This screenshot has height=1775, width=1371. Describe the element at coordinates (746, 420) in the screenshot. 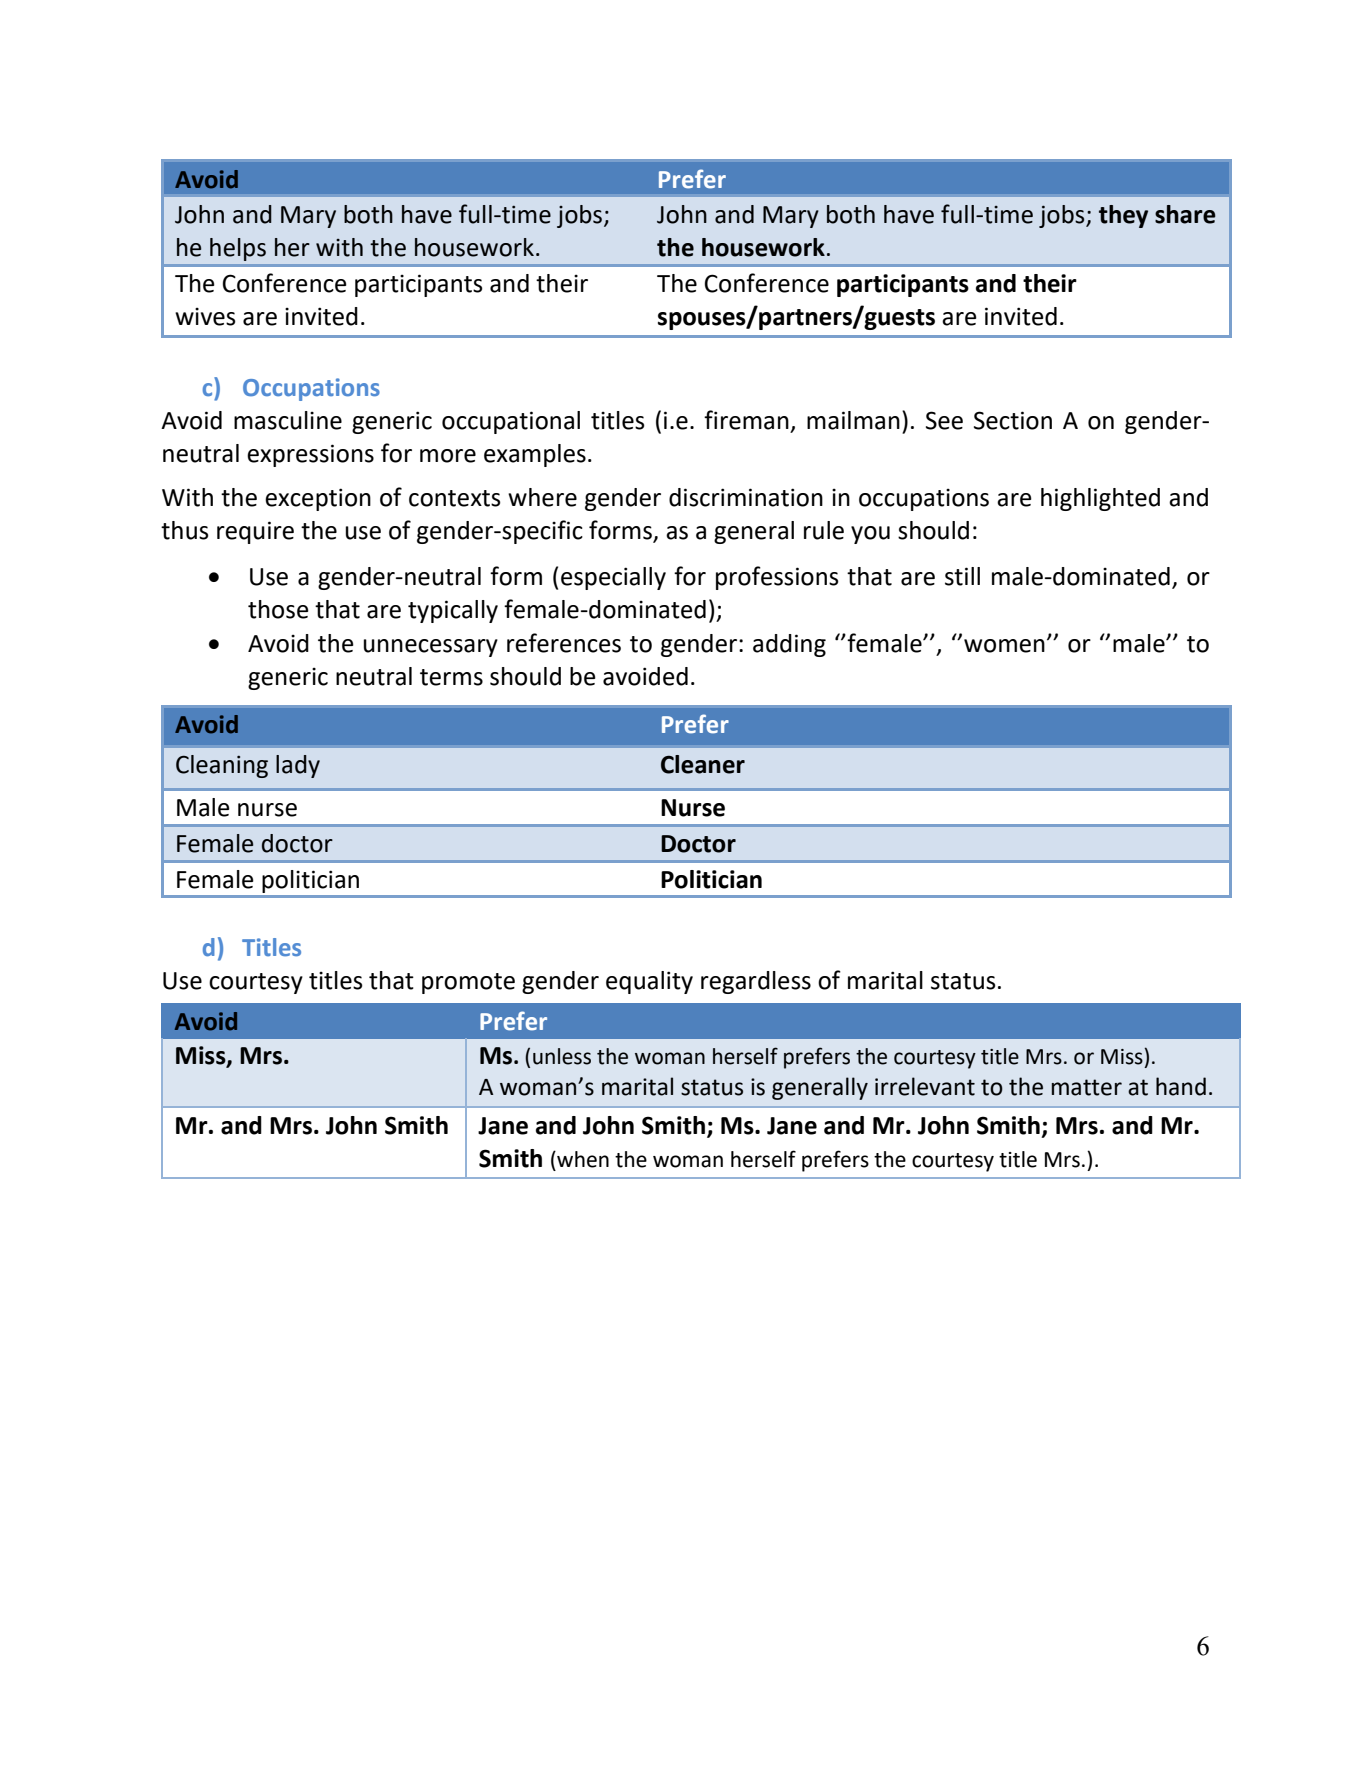

I see `fireman` at that location.
